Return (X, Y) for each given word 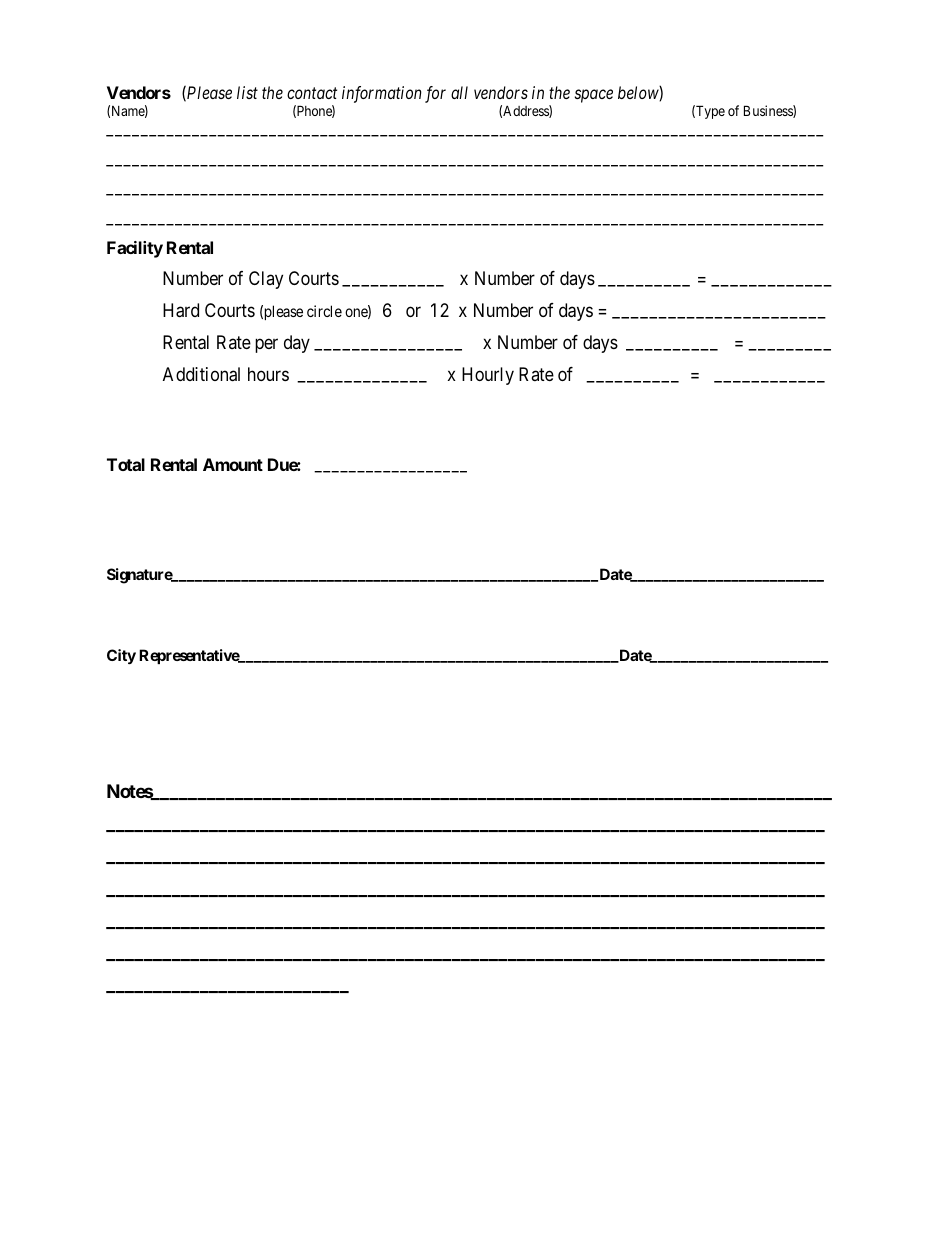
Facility (135, 249)
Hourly (488, 376)
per (266, 346)
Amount (233, 464)
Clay (266, 280)
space (594, 96)
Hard (181, 310)
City (121, 656)
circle (324, 311)
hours (268, 374)
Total (126, 464)
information (382, 94)
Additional (201, 374)
